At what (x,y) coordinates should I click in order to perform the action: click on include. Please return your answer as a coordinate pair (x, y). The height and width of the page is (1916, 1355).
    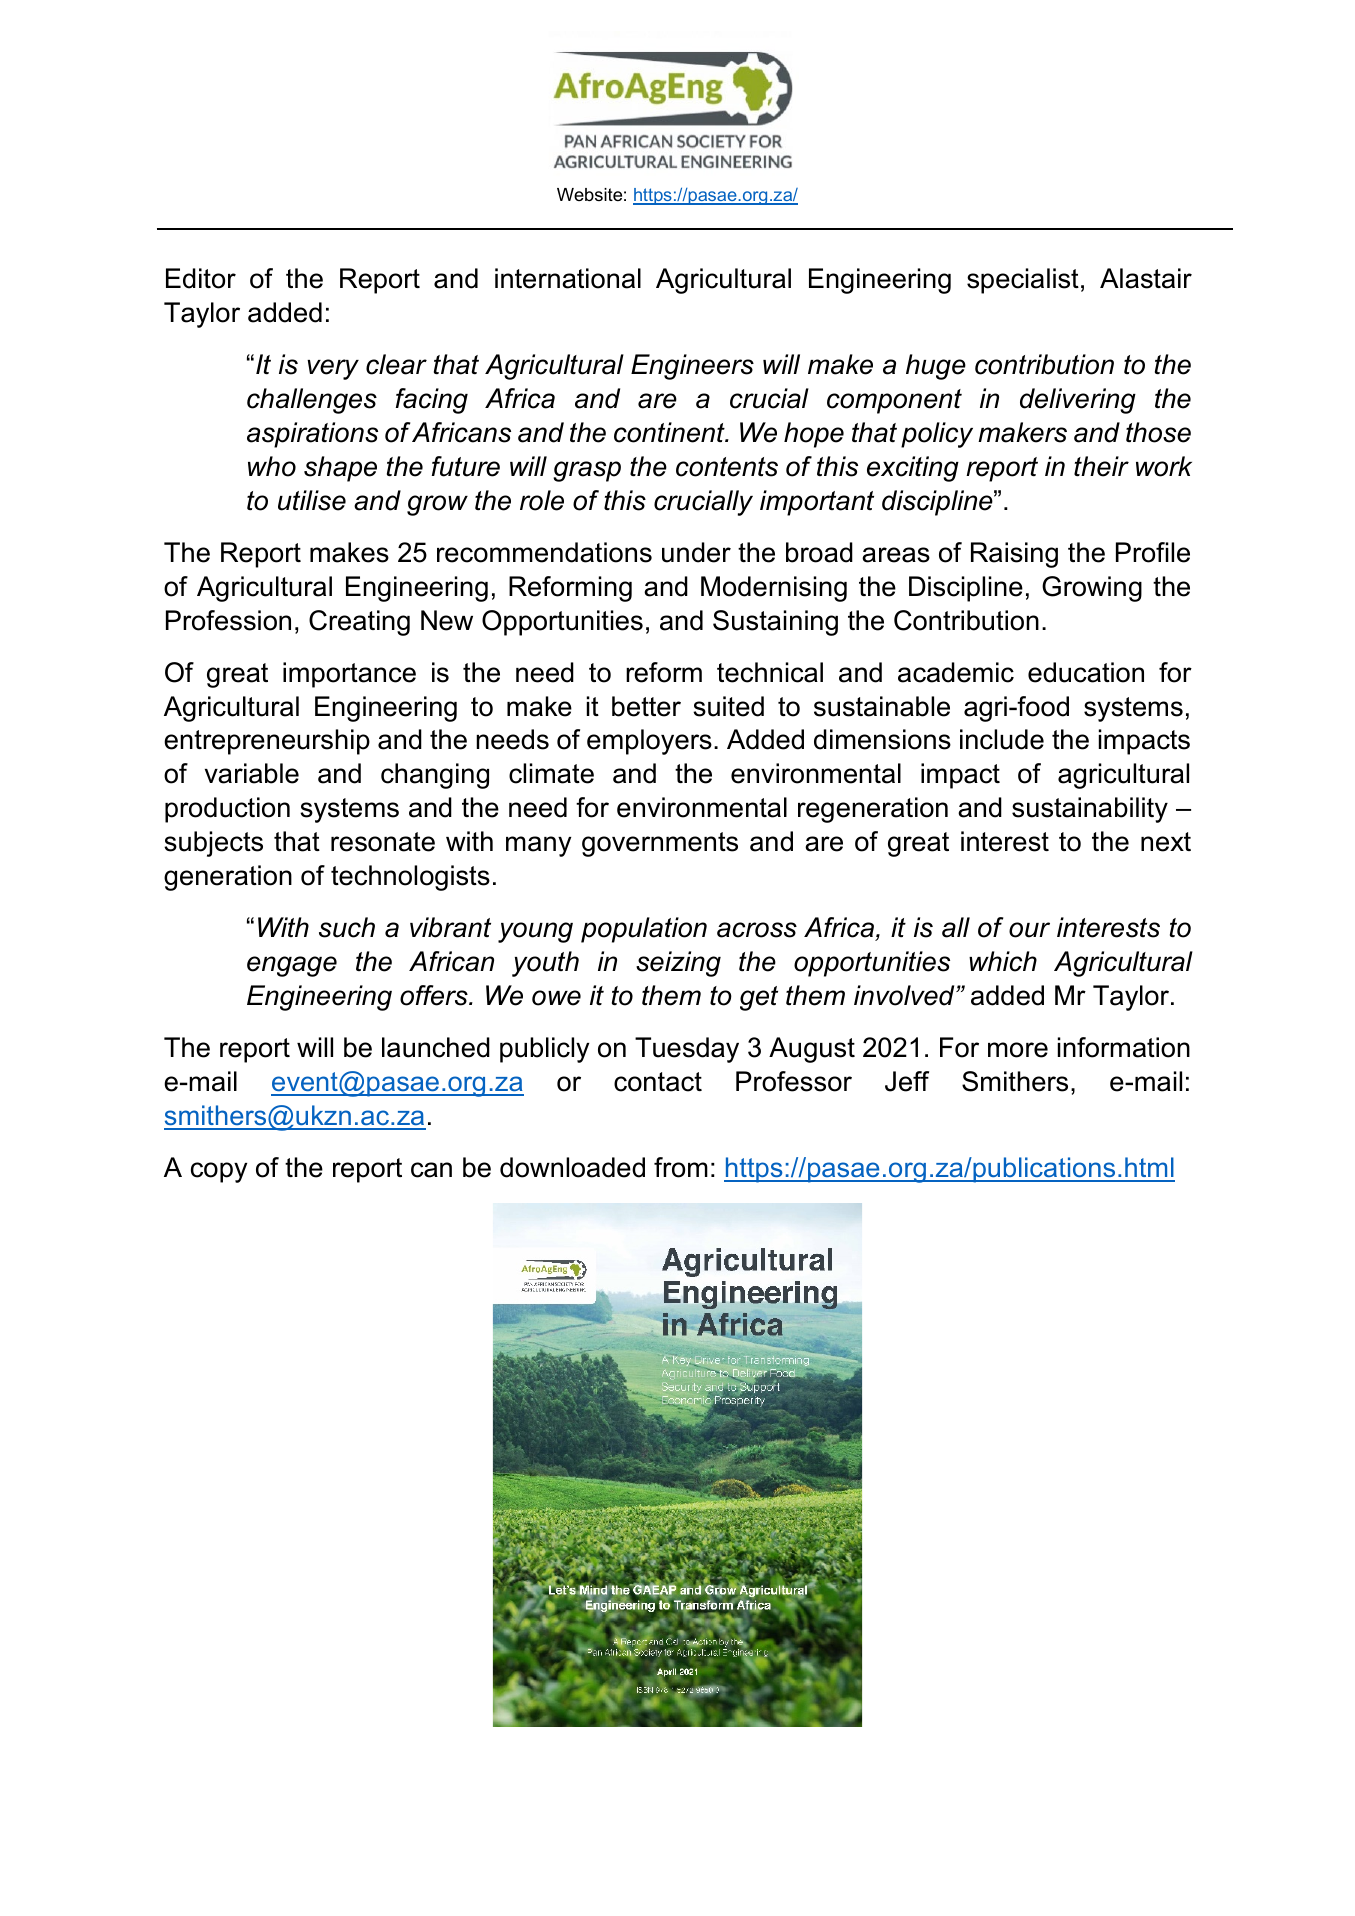
    Looking at the image, I should click on (1002, 739).
